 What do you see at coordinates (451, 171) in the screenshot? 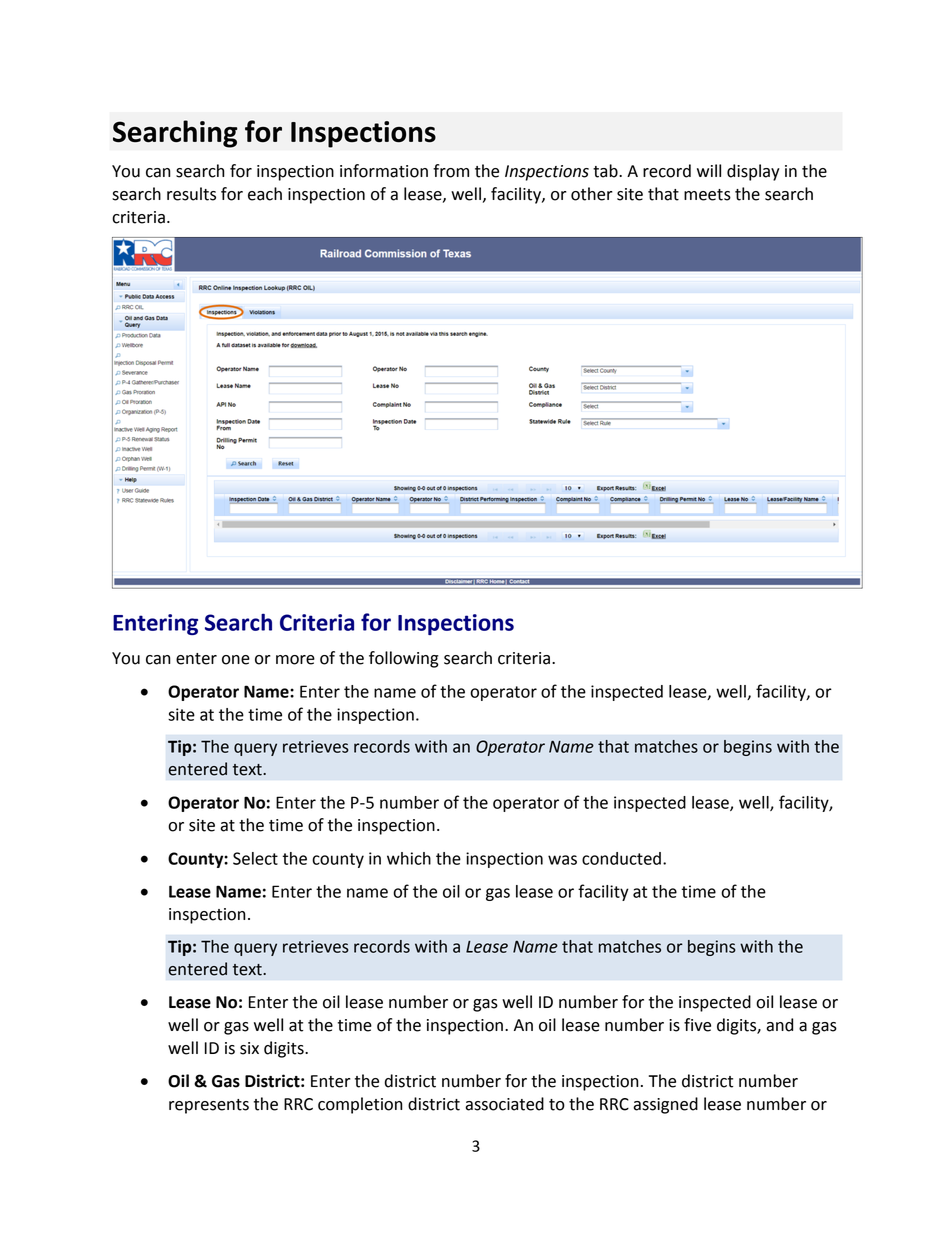
I see `from` at bounding box center [451, 171].
